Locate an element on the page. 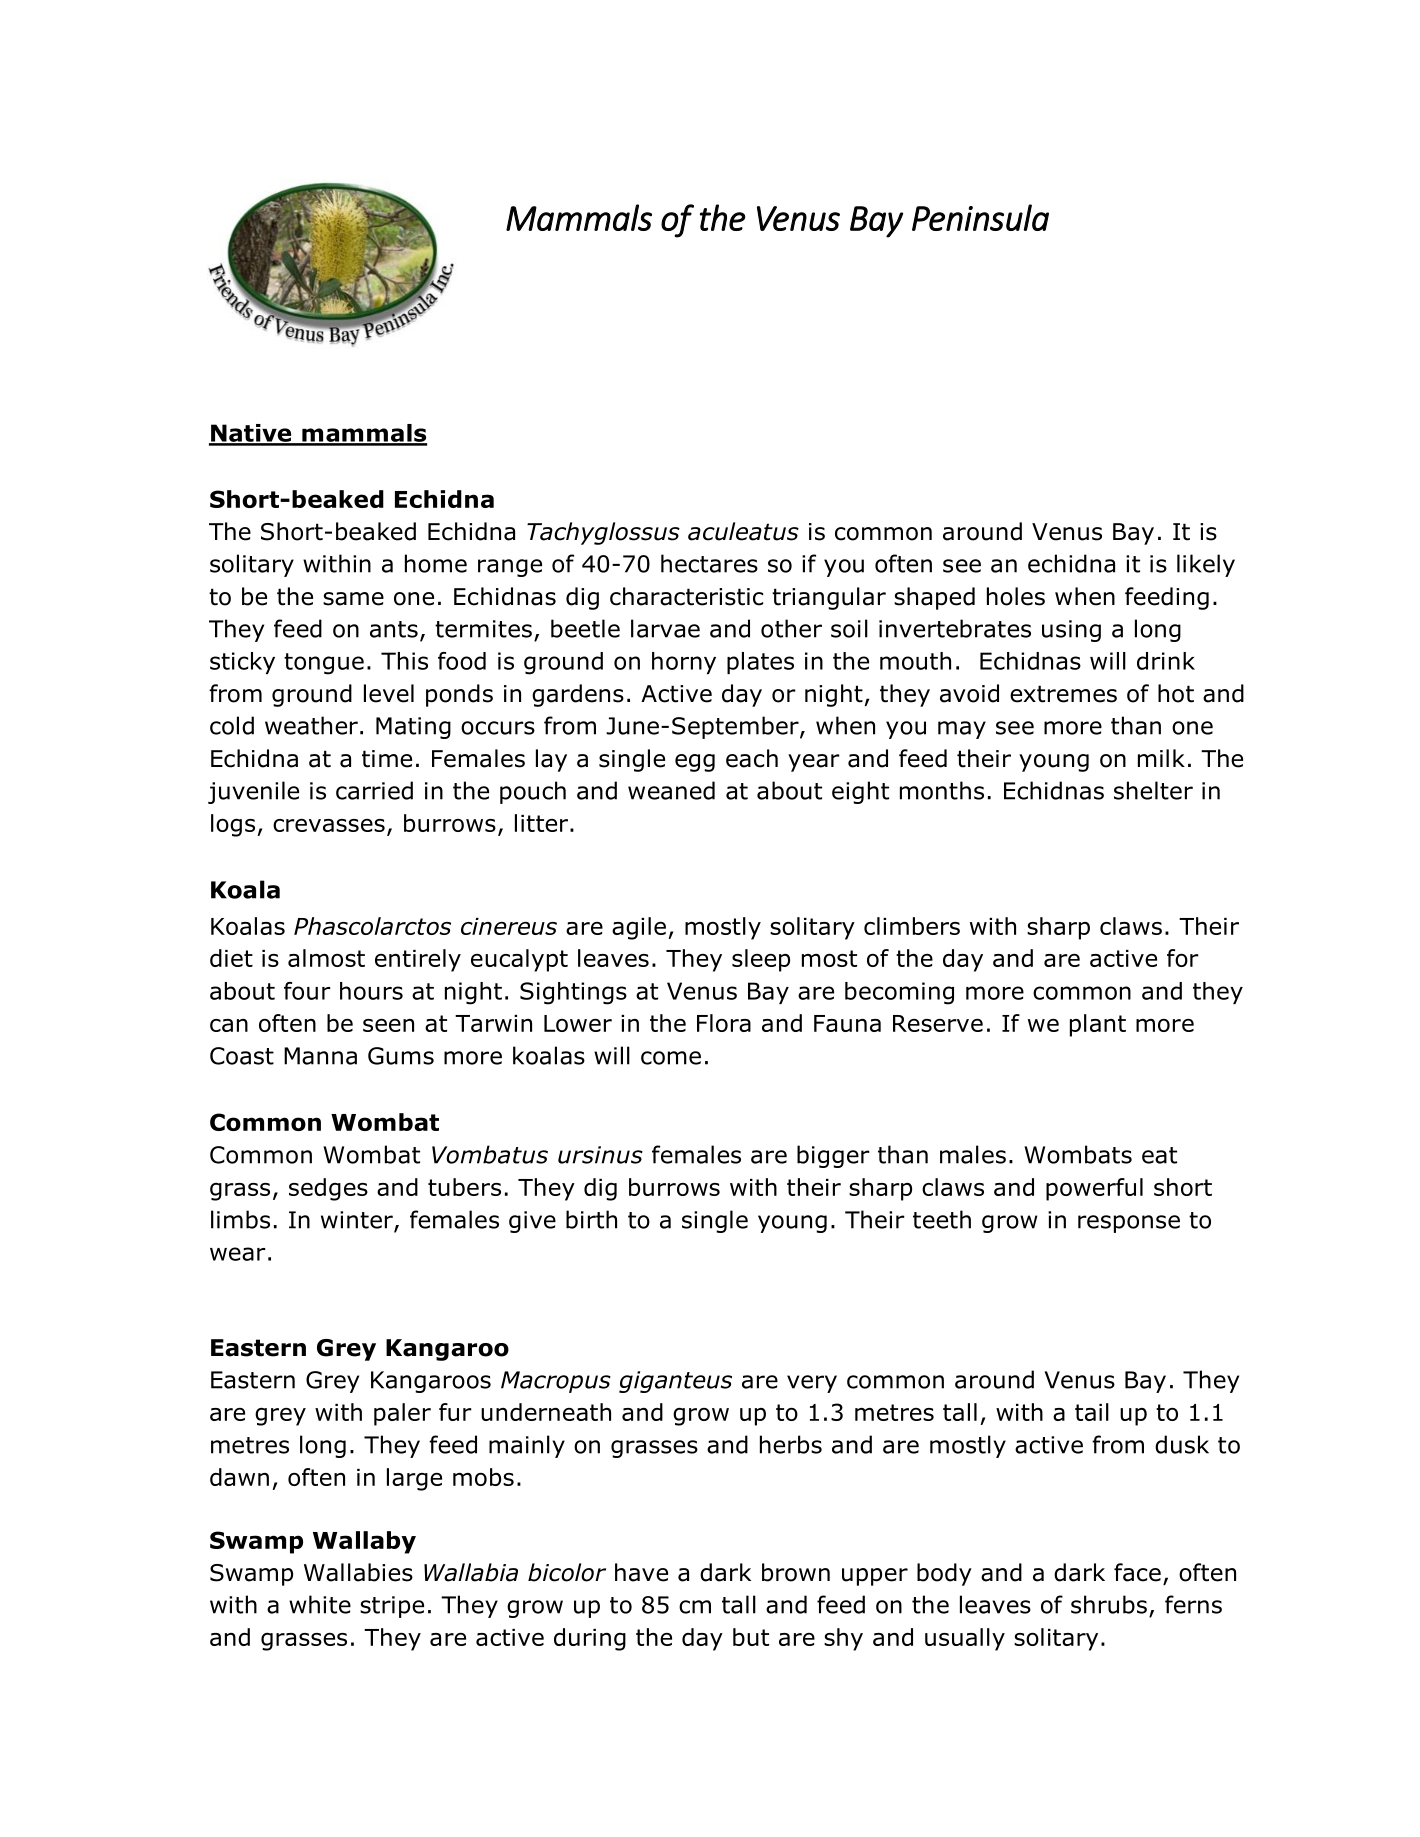  paler is located at coordinates (402, 1414).
